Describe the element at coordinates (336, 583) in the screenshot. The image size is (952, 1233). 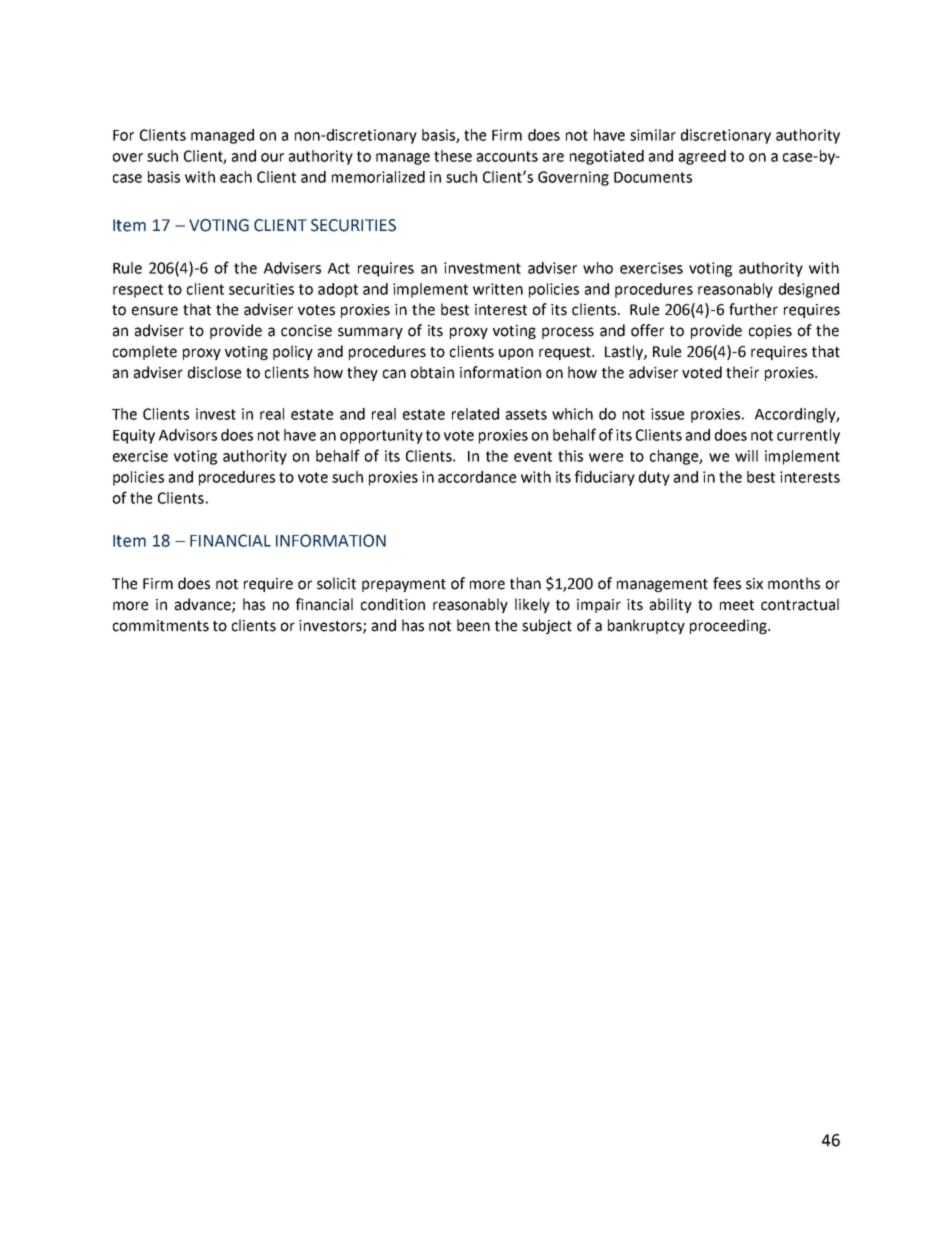
I see `solicit` at that location.
